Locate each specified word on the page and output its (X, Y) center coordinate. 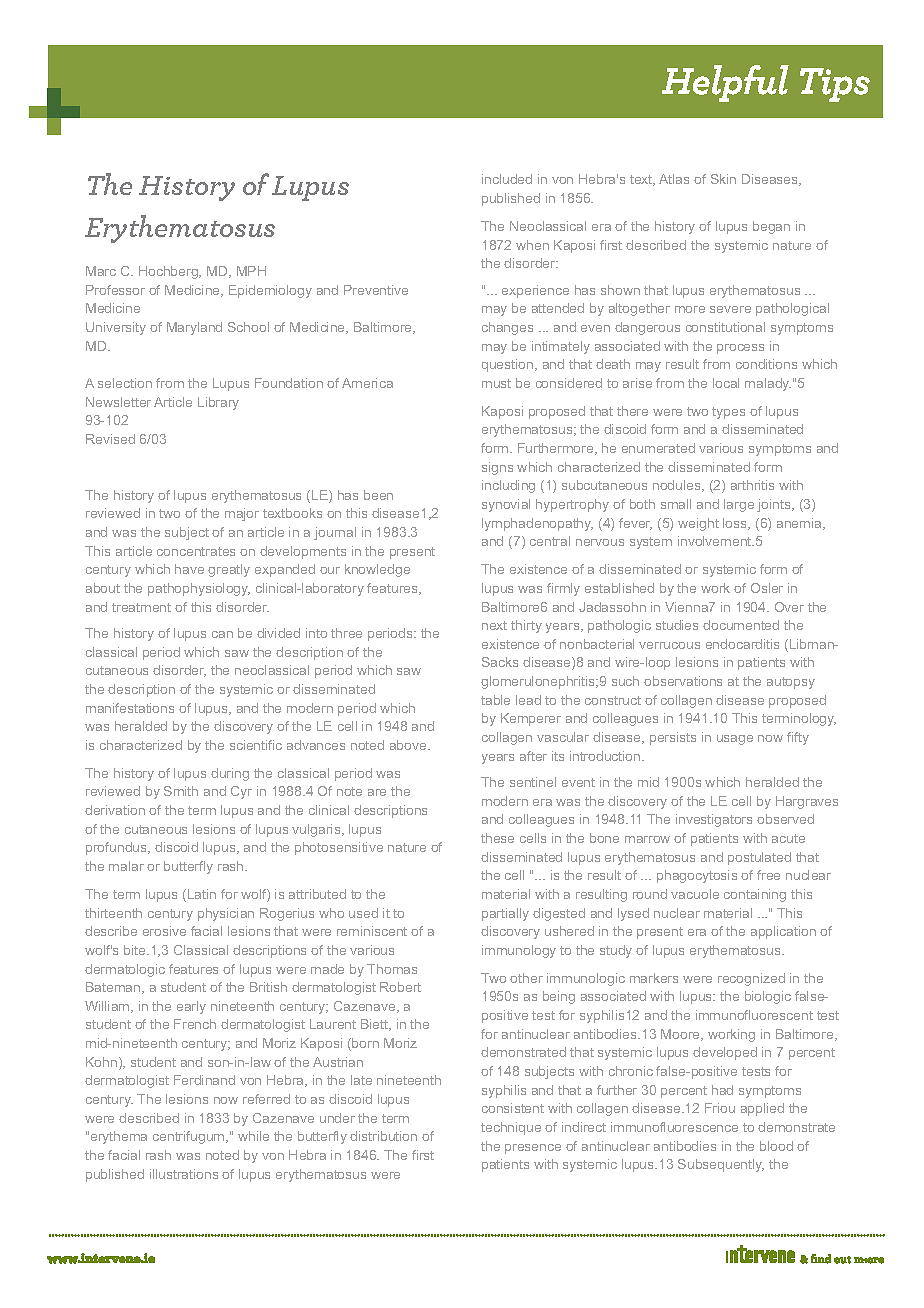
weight (698, 524)
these (497, 838)
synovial (506, 505)
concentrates (196, 551)
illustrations (184, 1174)
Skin (723, 179)
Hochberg (169, 272)
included (507, 179)
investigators (714, 820)
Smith (181, 791)
